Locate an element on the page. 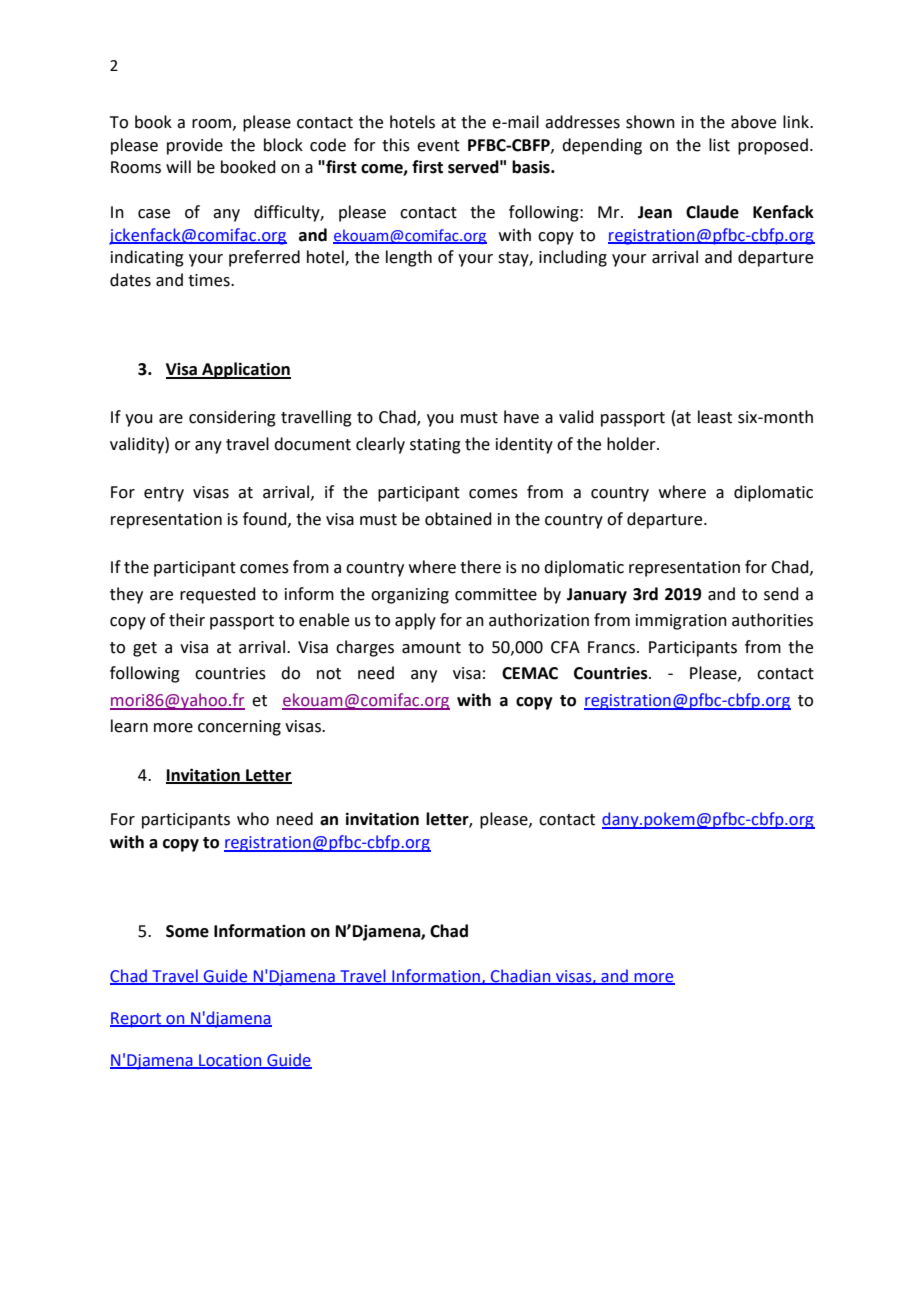 The image size is (924, 1308). considering is located at coordinates (232, 418).
